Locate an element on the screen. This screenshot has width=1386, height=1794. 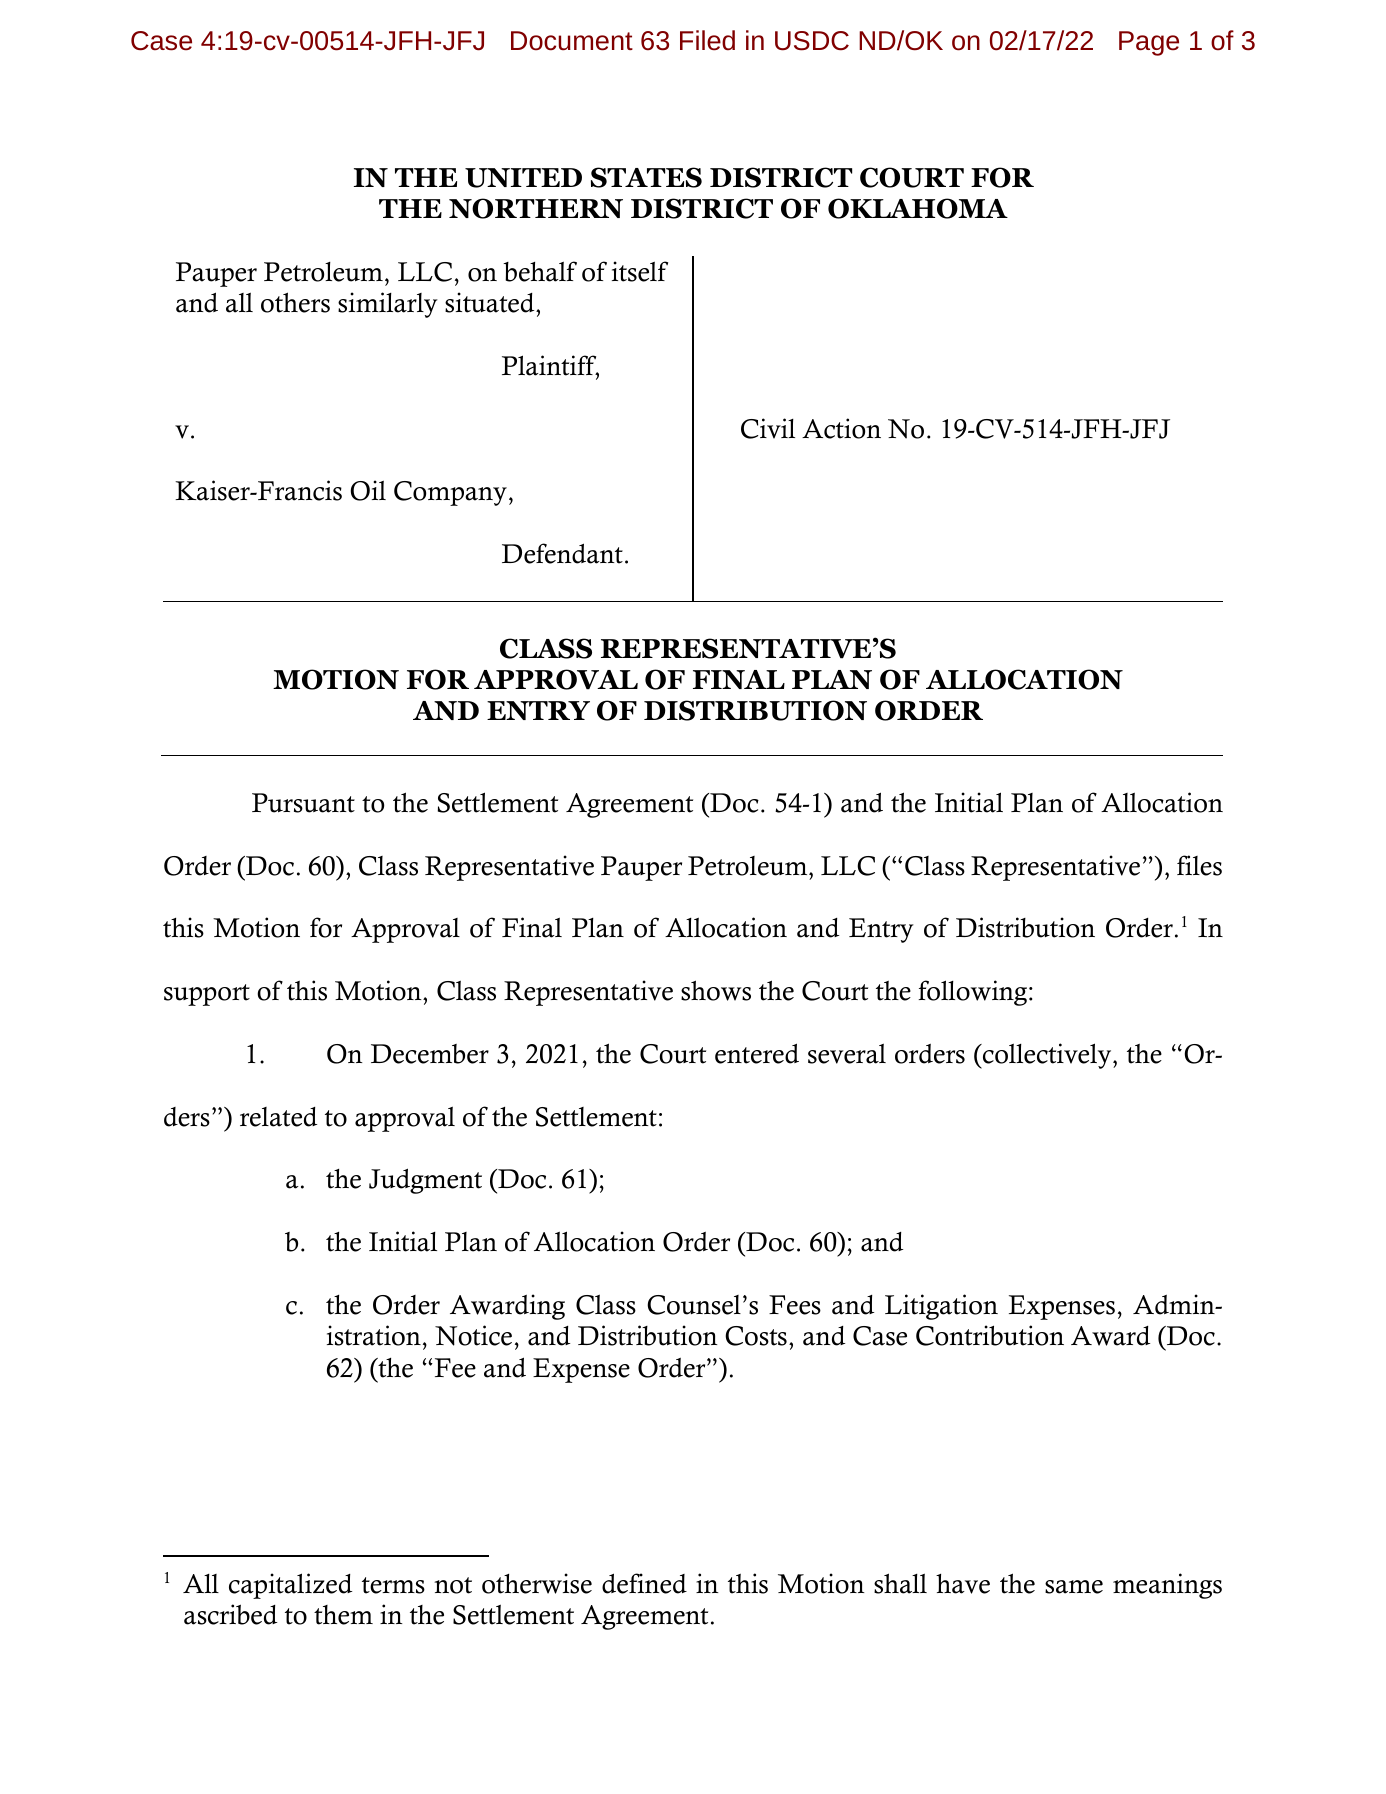
Filed is located at coordinates (707, 40).
